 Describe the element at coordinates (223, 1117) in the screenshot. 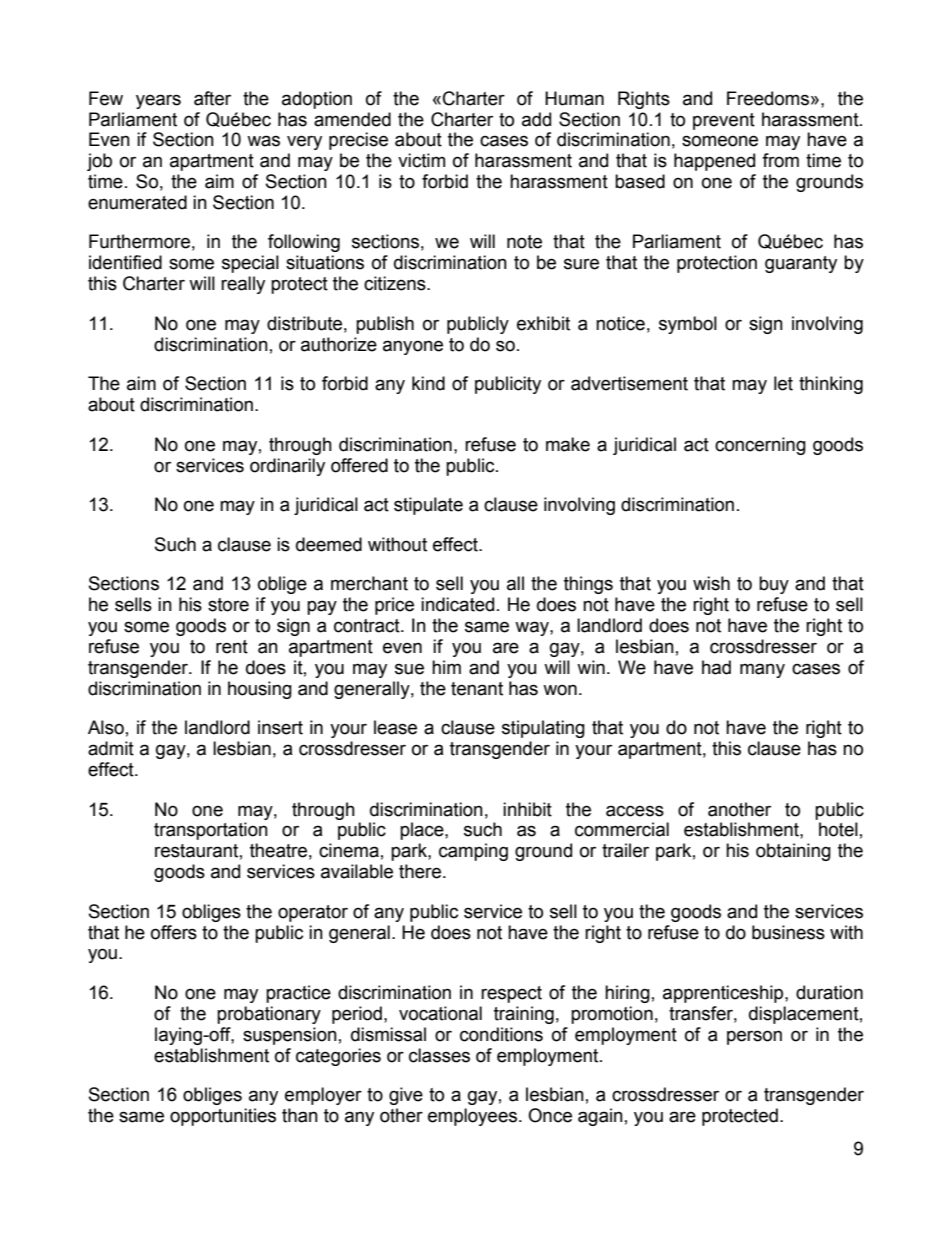

I see `opportunities` at that location.
